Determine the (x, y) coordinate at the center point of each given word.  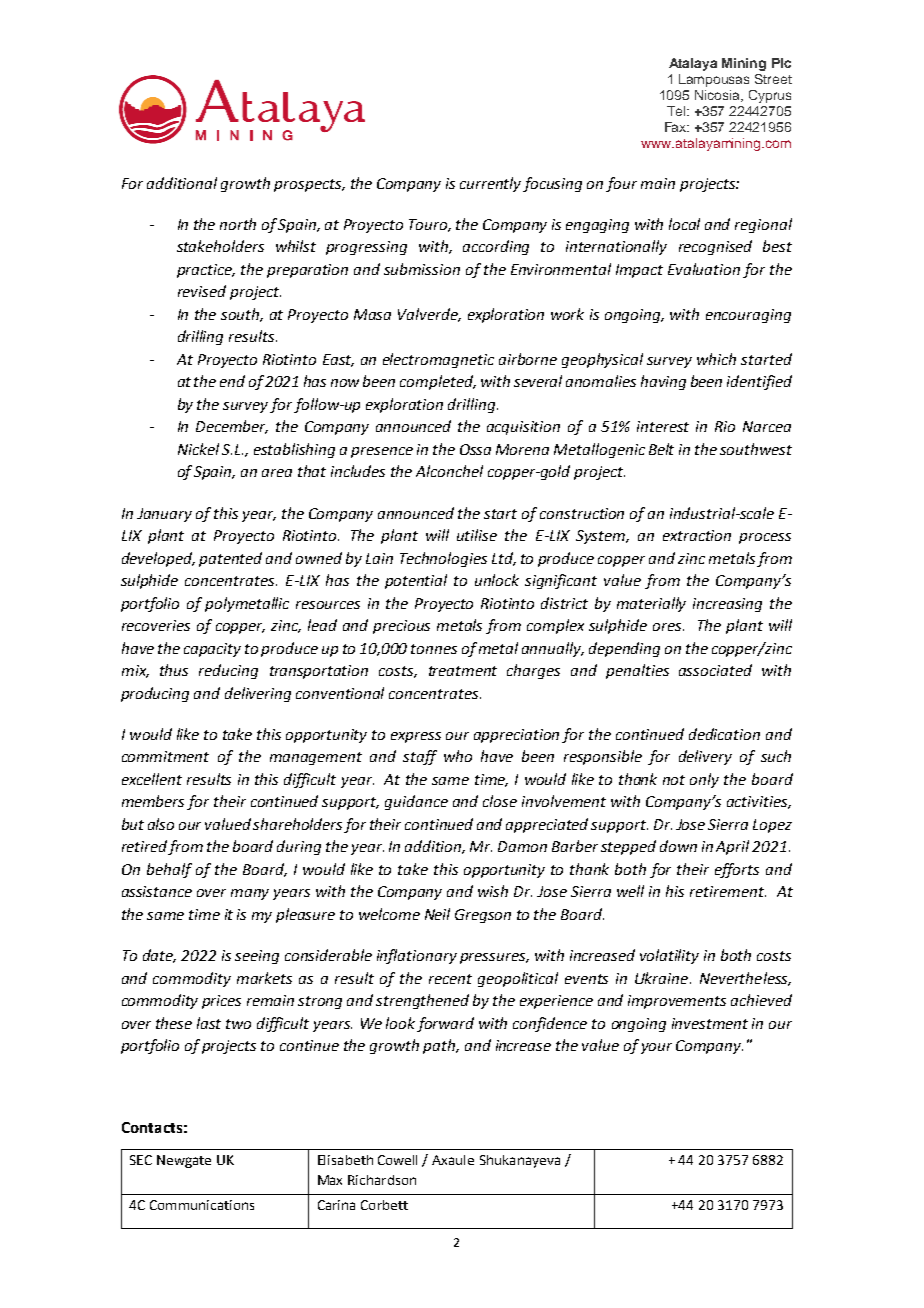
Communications (202, 1205)
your (656, 1048)
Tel (677, 111)
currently (490, 184)
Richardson (382, 1180)
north (238, 224)
